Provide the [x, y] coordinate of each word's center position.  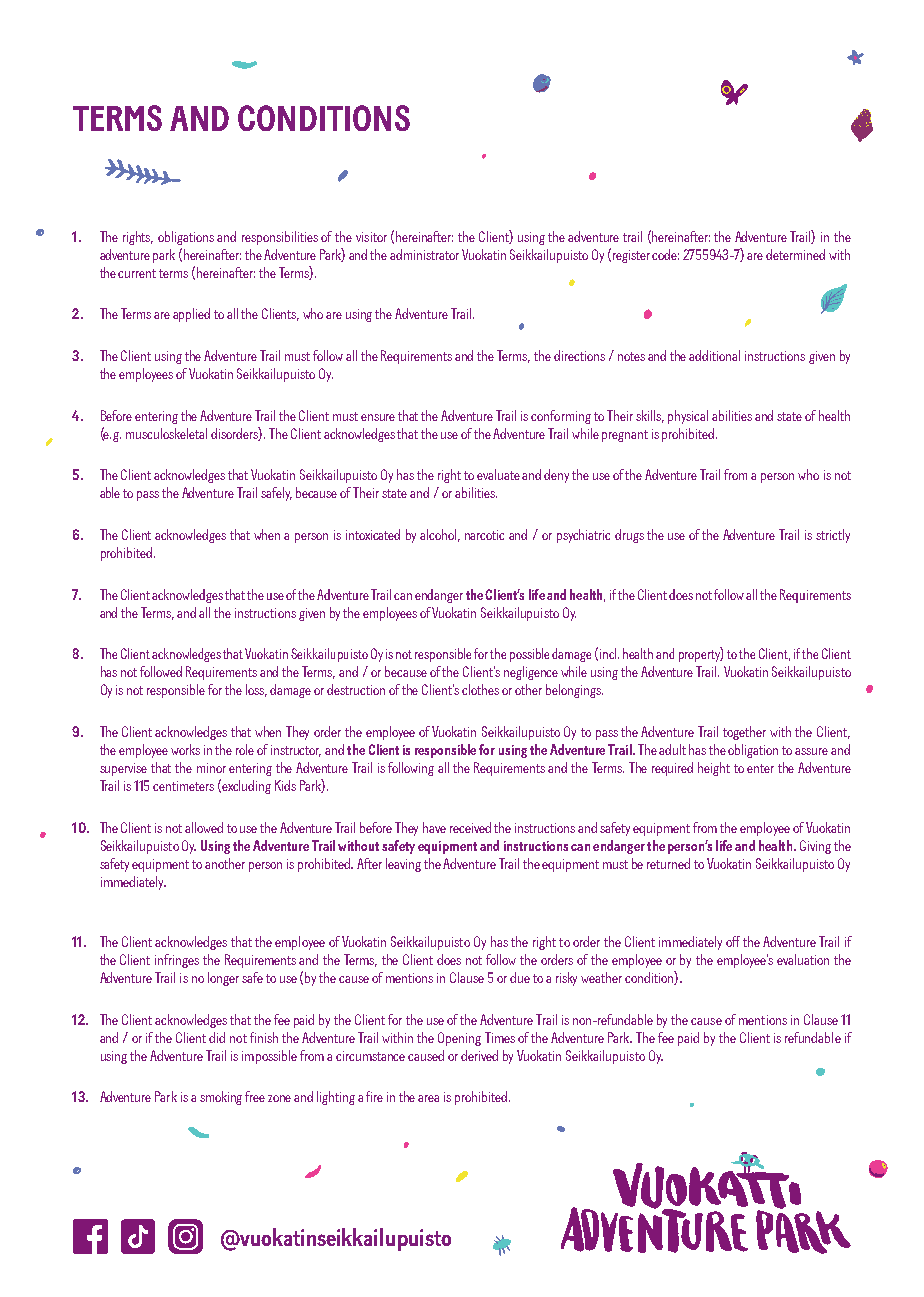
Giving [815, 847]
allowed [204, 827]
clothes [480, 689]
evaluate [498, 474]
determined [795, 254]
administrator [424, 254]
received [470, 827]
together [744, 733]
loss [256, 690]
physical [688, 417]
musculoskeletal [166, 433]
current [137, 273]
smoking [221, 1098]
